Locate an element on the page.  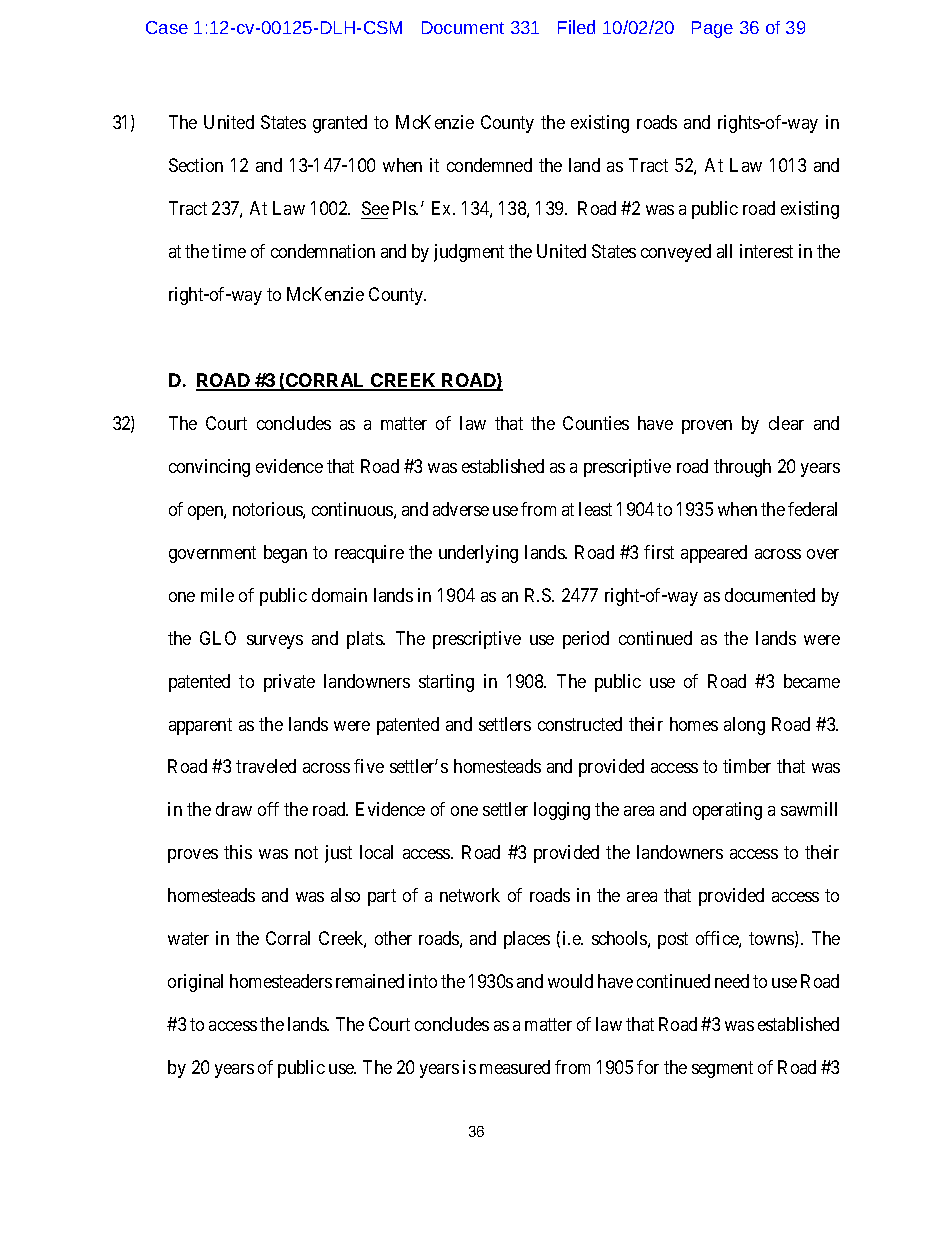
judgment is located at coordinates (469, 253).
